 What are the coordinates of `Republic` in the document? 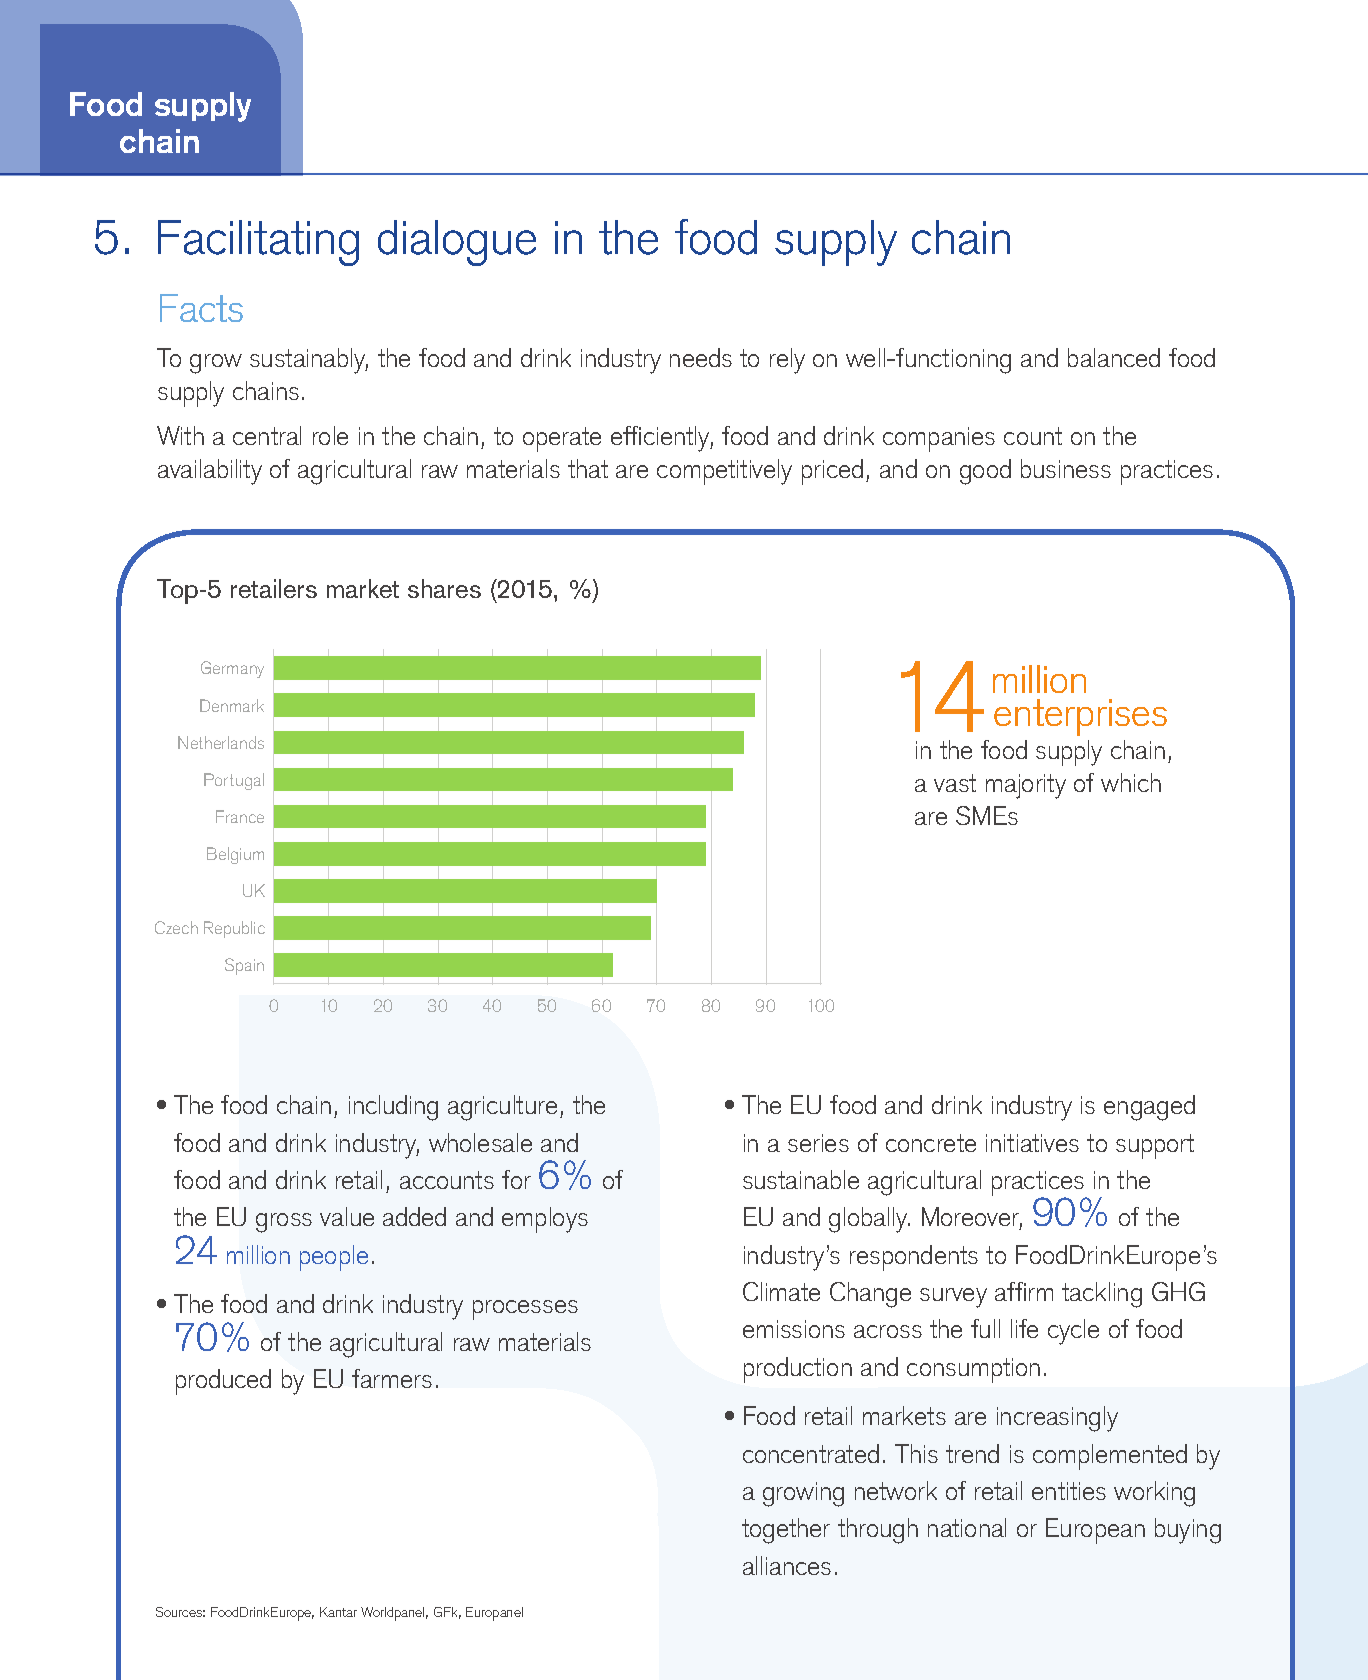 It's located at (234, 929).
